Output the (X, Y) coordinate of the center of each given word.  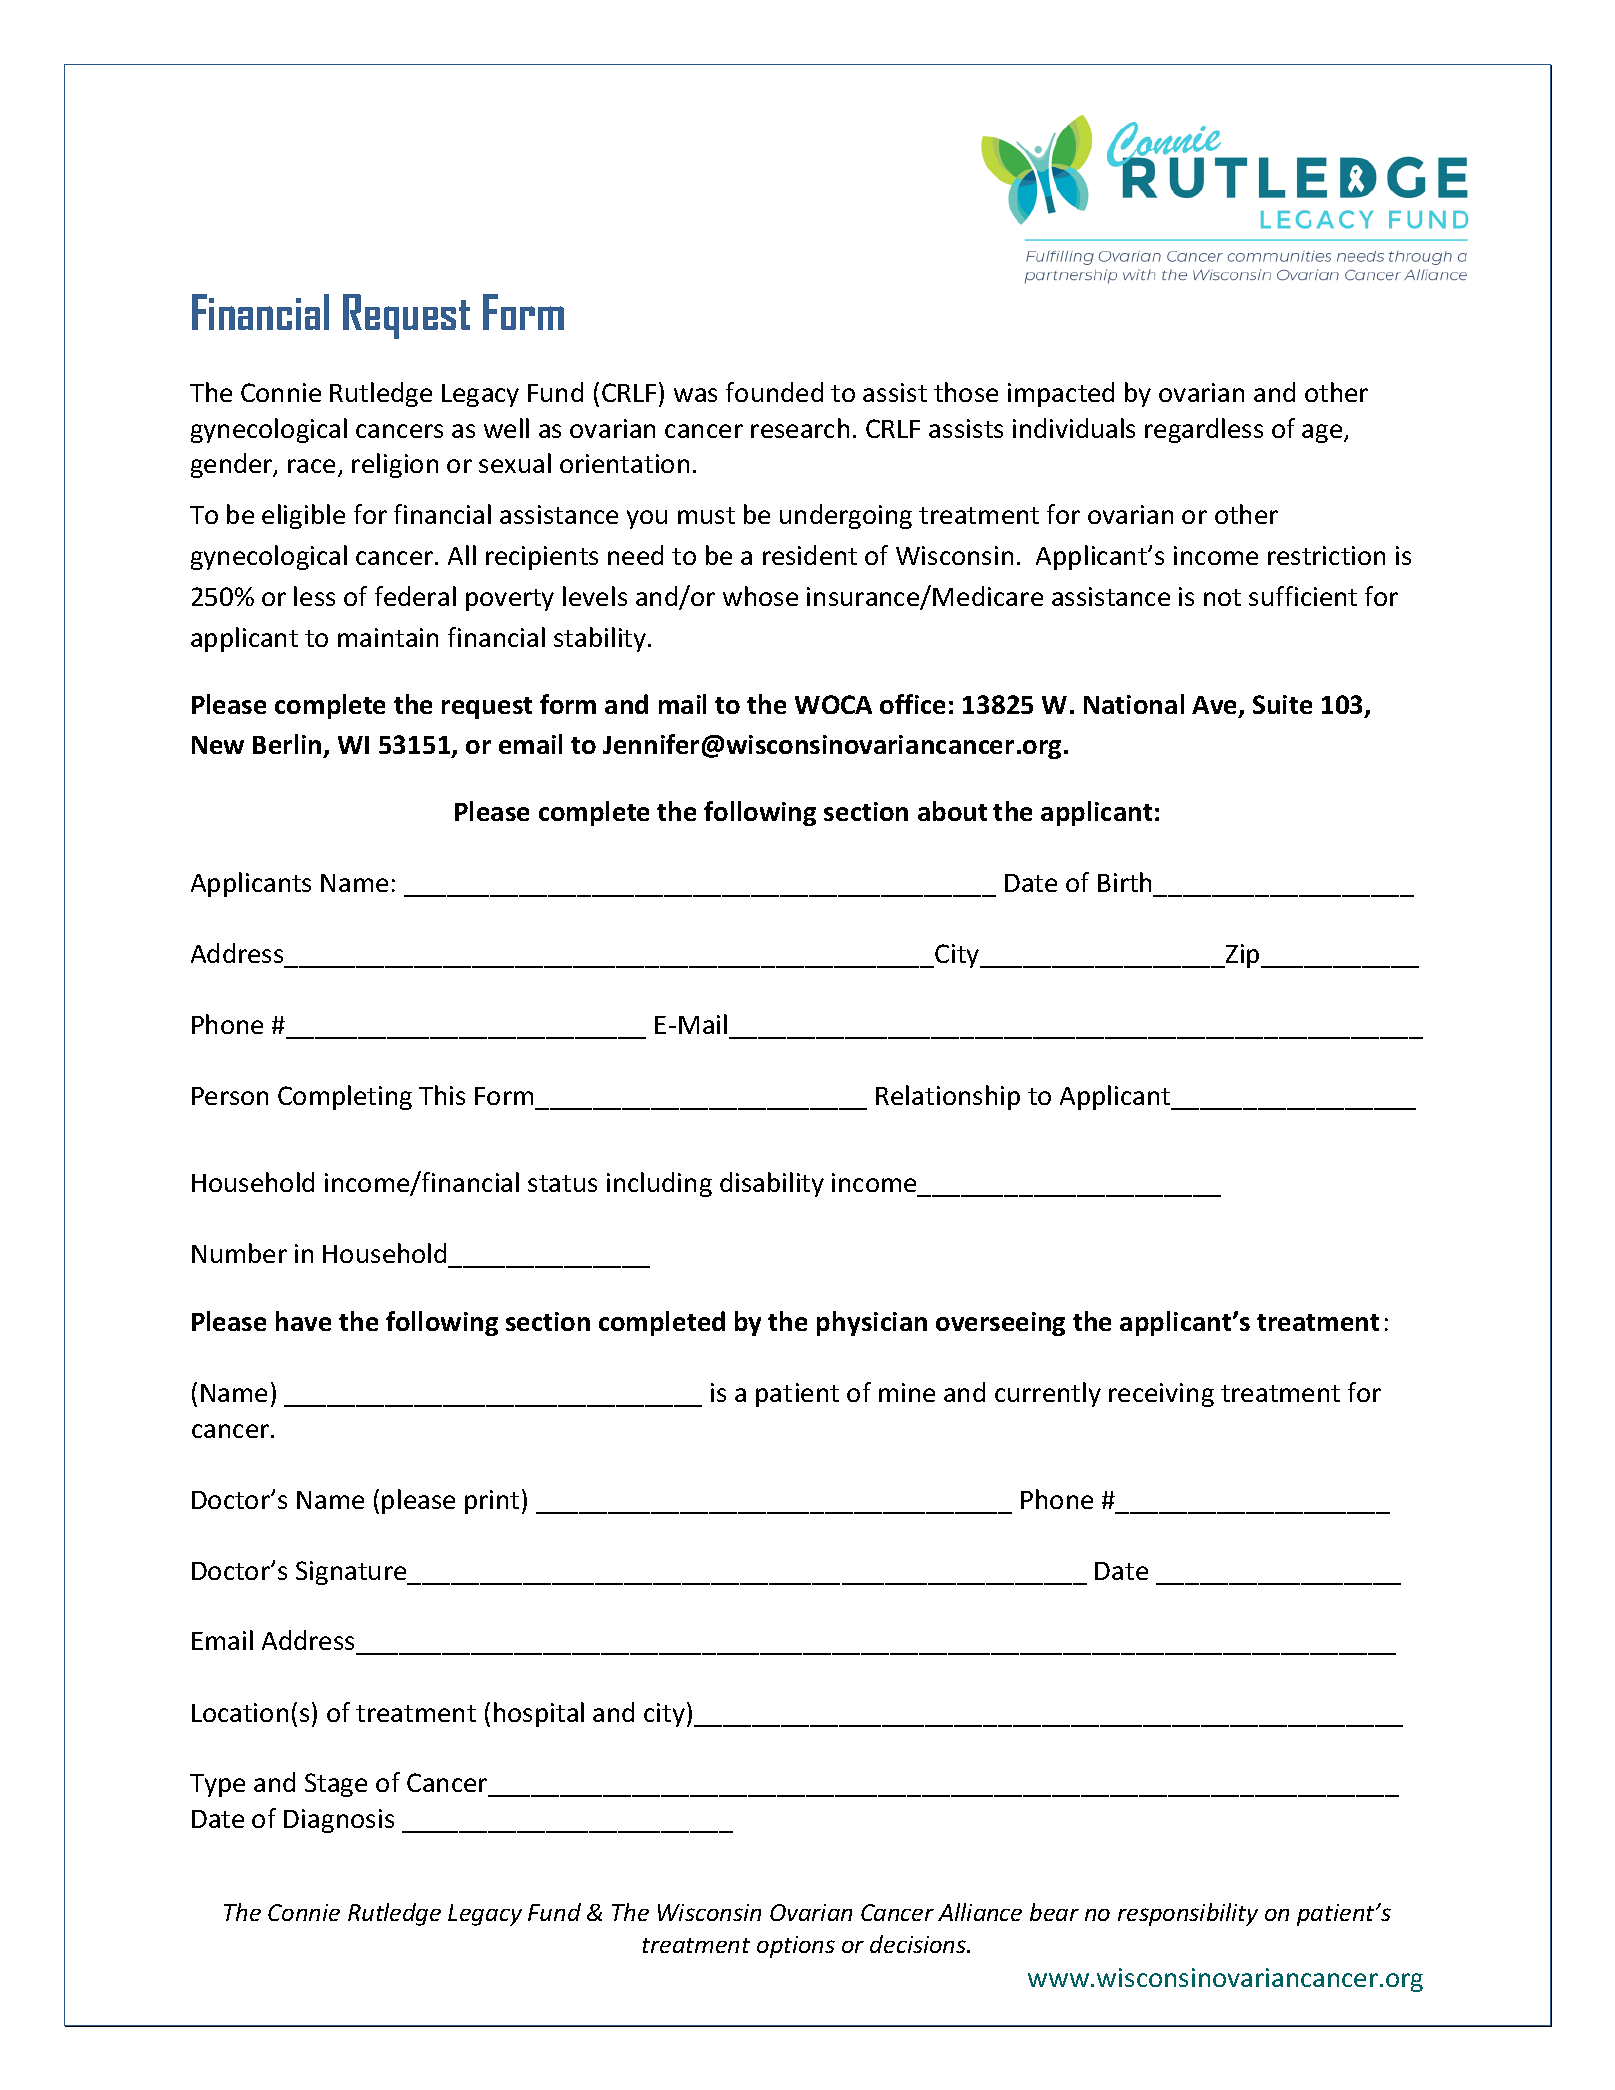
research (800, 428)
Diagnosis (339, 1821)
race (313, 467)
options (796, 1947)
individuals (1074, 428)
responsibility (1188, 1914)
